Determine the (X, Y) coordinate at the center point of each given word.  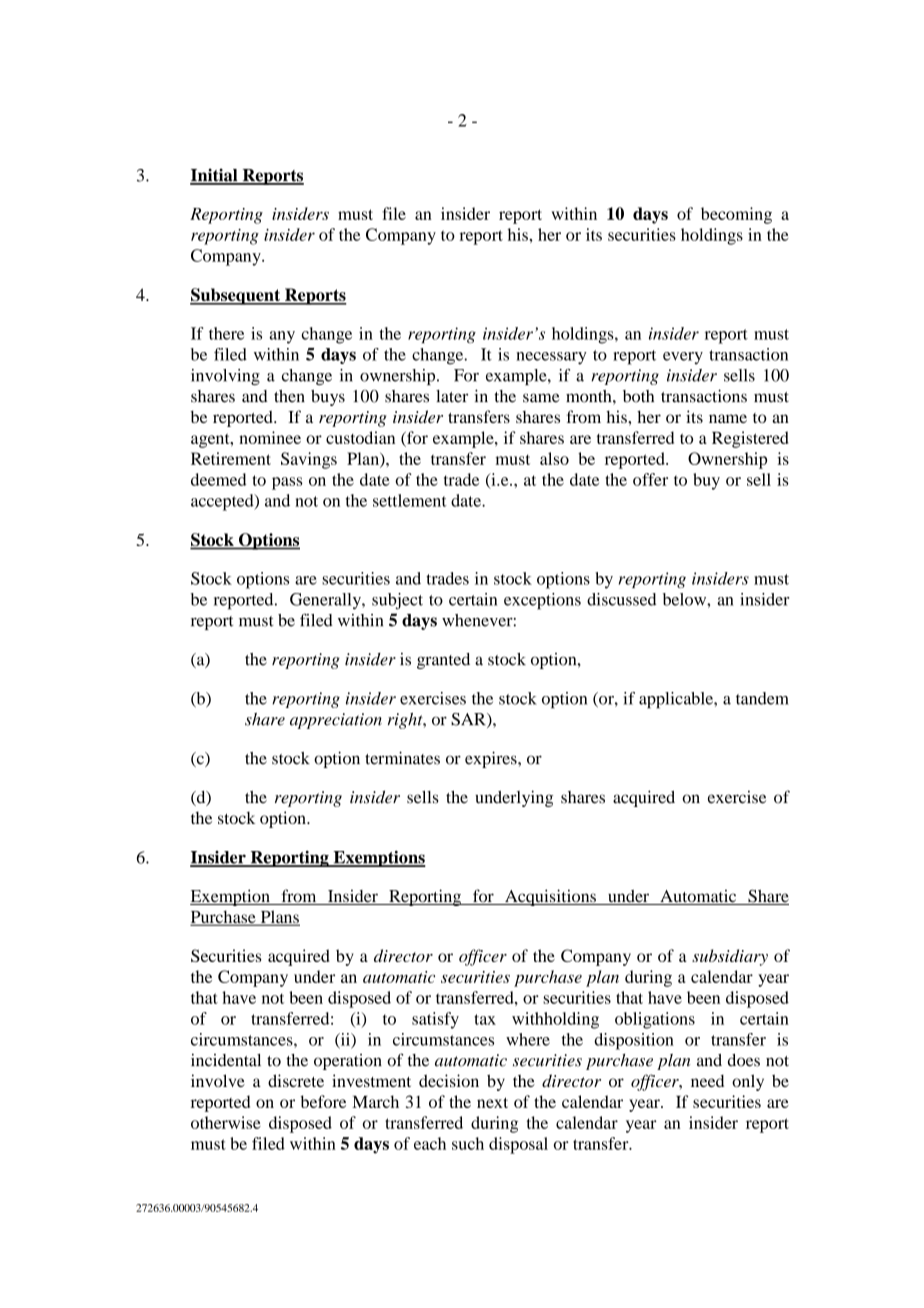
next (492, 1102)
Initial (215, 176)
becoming (736, 215)
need (707, 1081)
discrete (296, 1080)
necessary (551, 358)
